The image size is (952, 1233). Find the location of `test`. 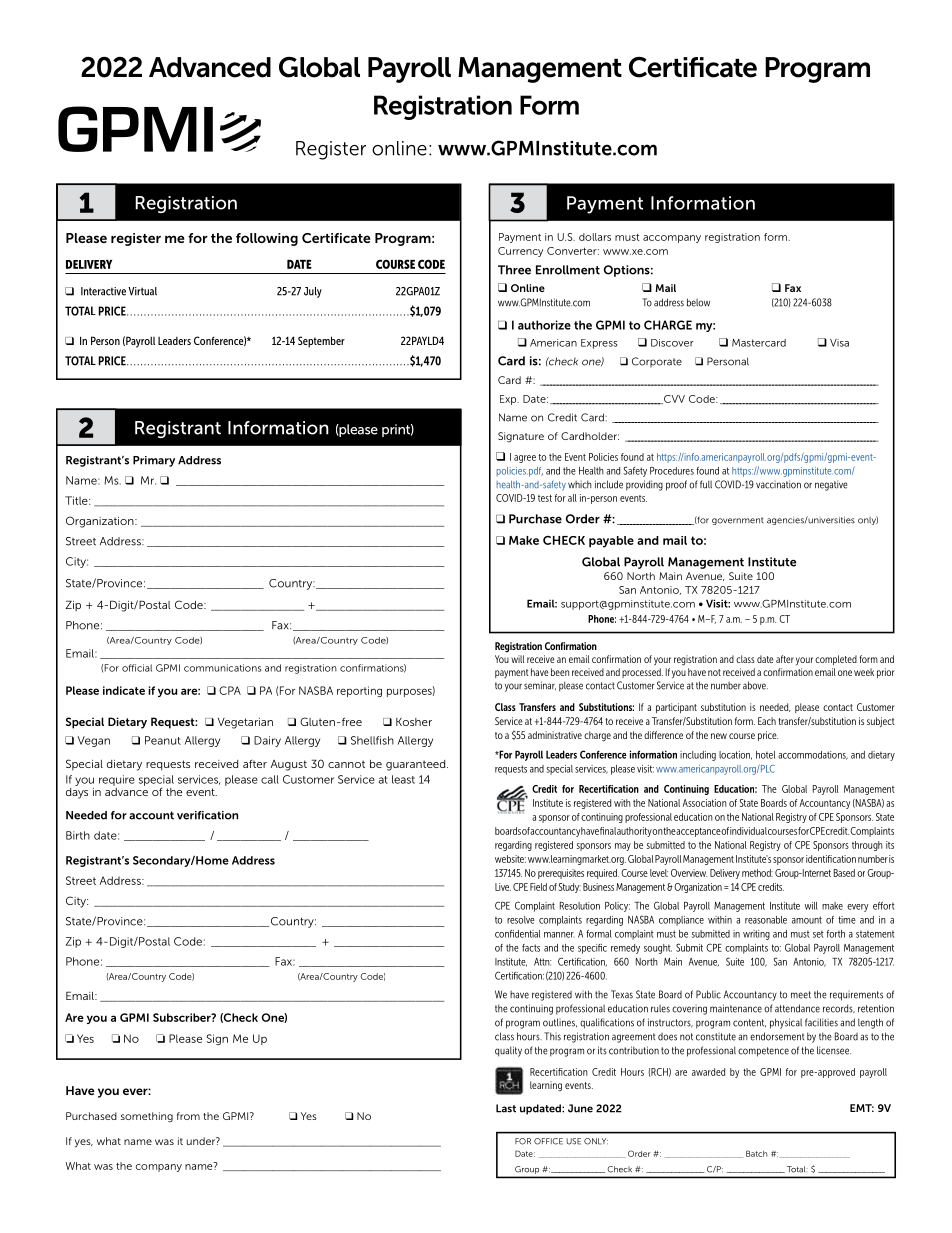

test is located at coordinates (545, 498).
